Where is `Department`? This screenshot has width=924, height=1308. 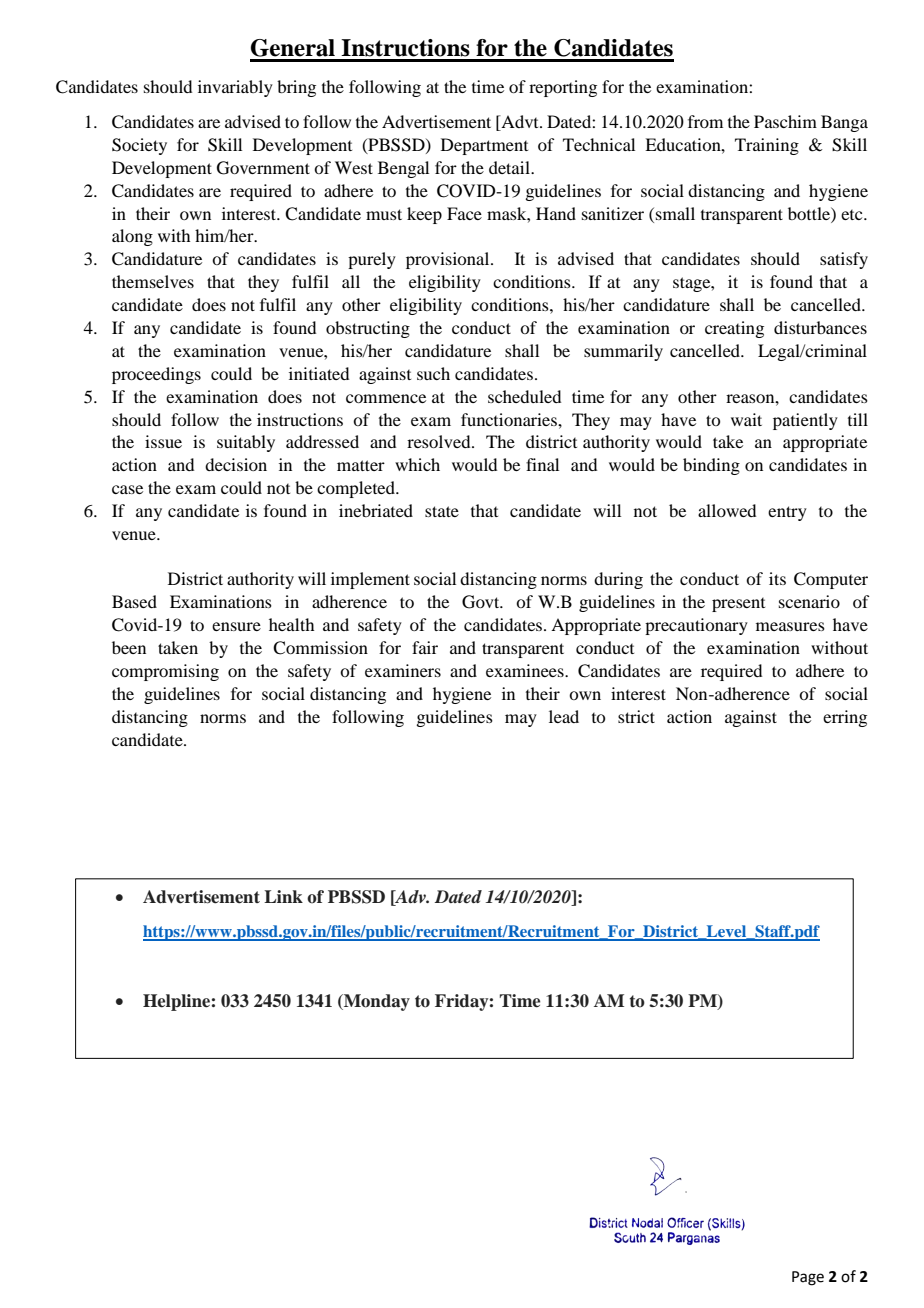 Department is located at coordinates (484, 146).
